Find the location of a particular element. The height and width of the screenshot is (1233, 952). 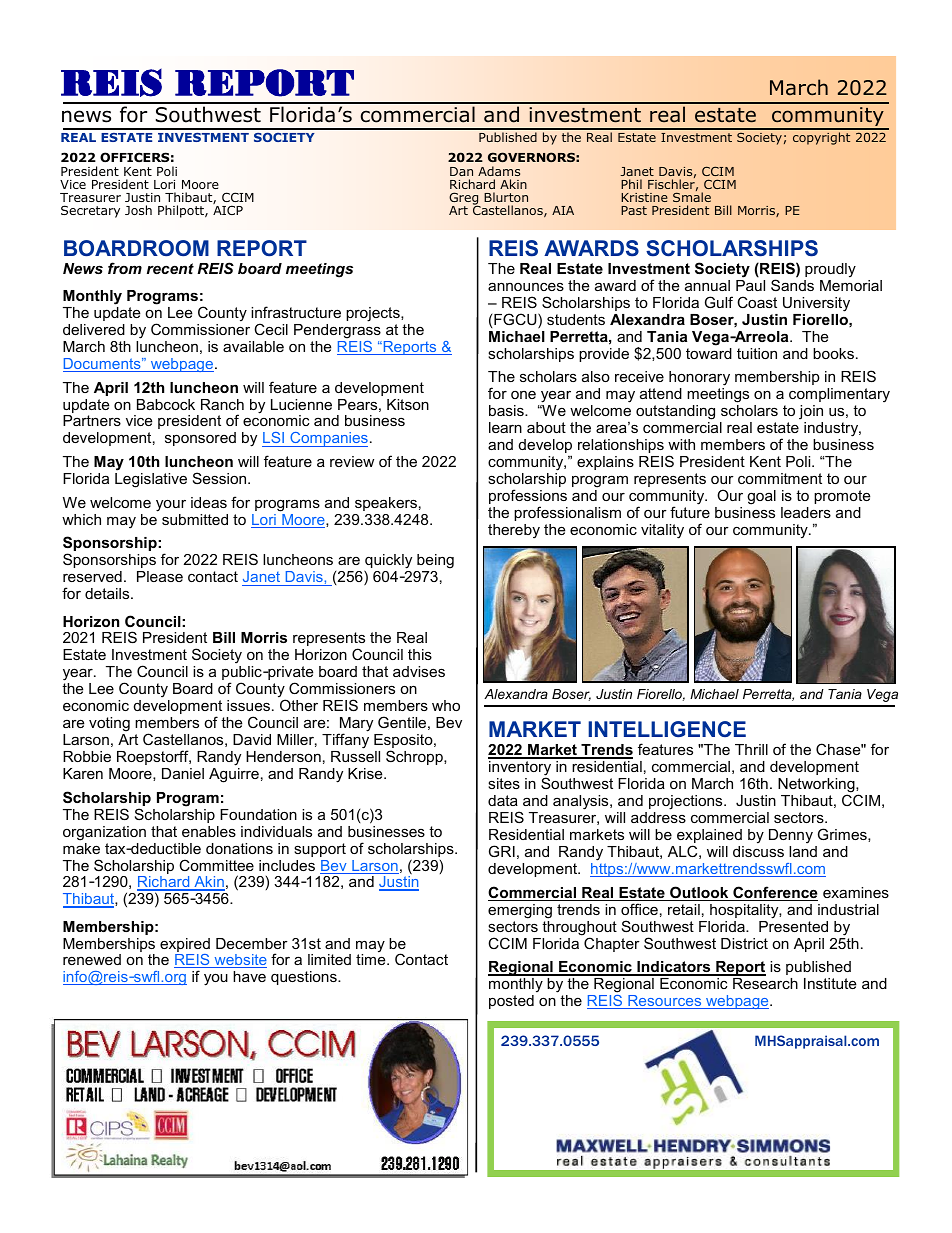

Josh is located at coordinates (138, 210).
